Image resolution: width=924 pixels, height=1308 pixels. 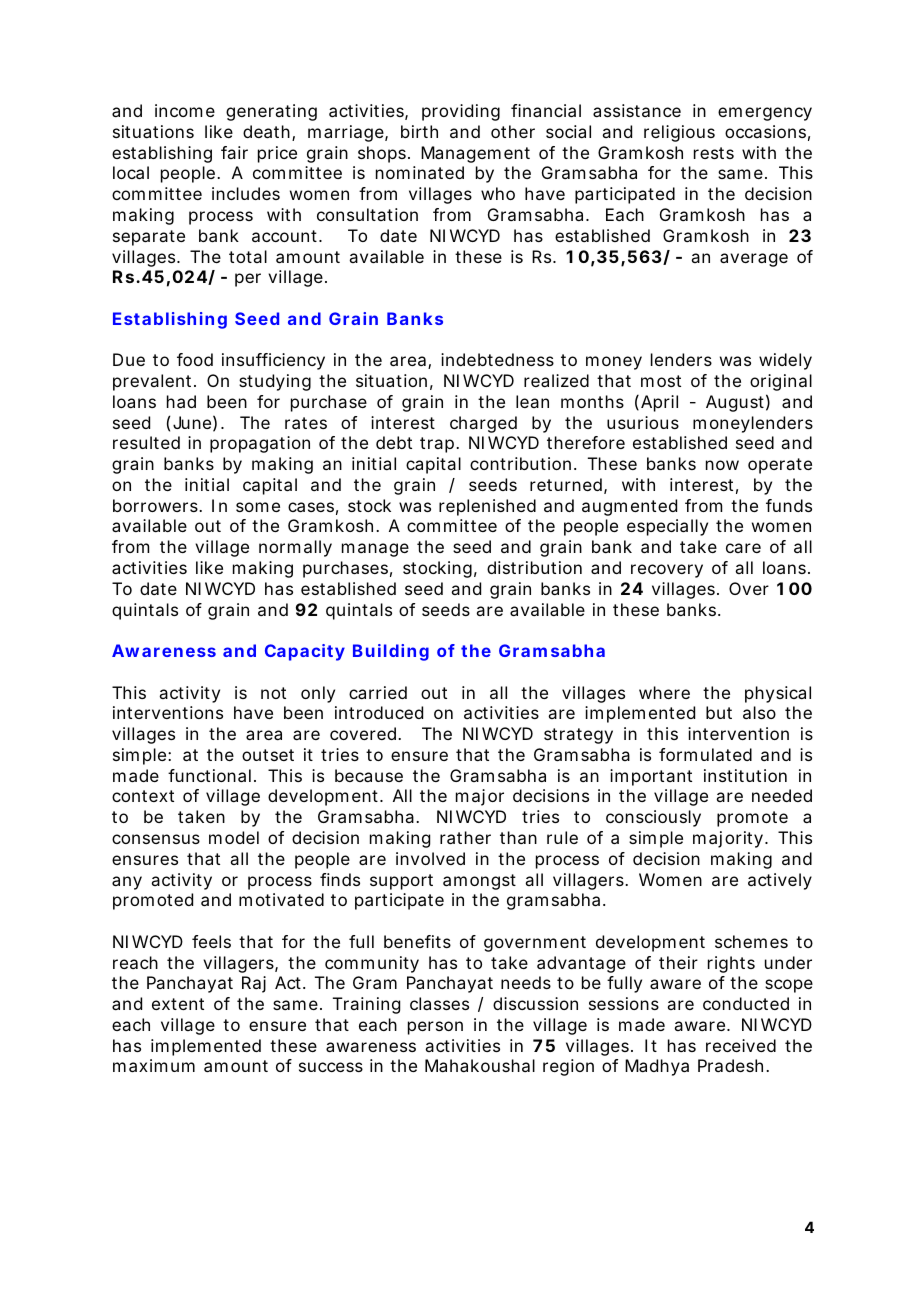 I want to click on rests, so click(x=714, y=153).
